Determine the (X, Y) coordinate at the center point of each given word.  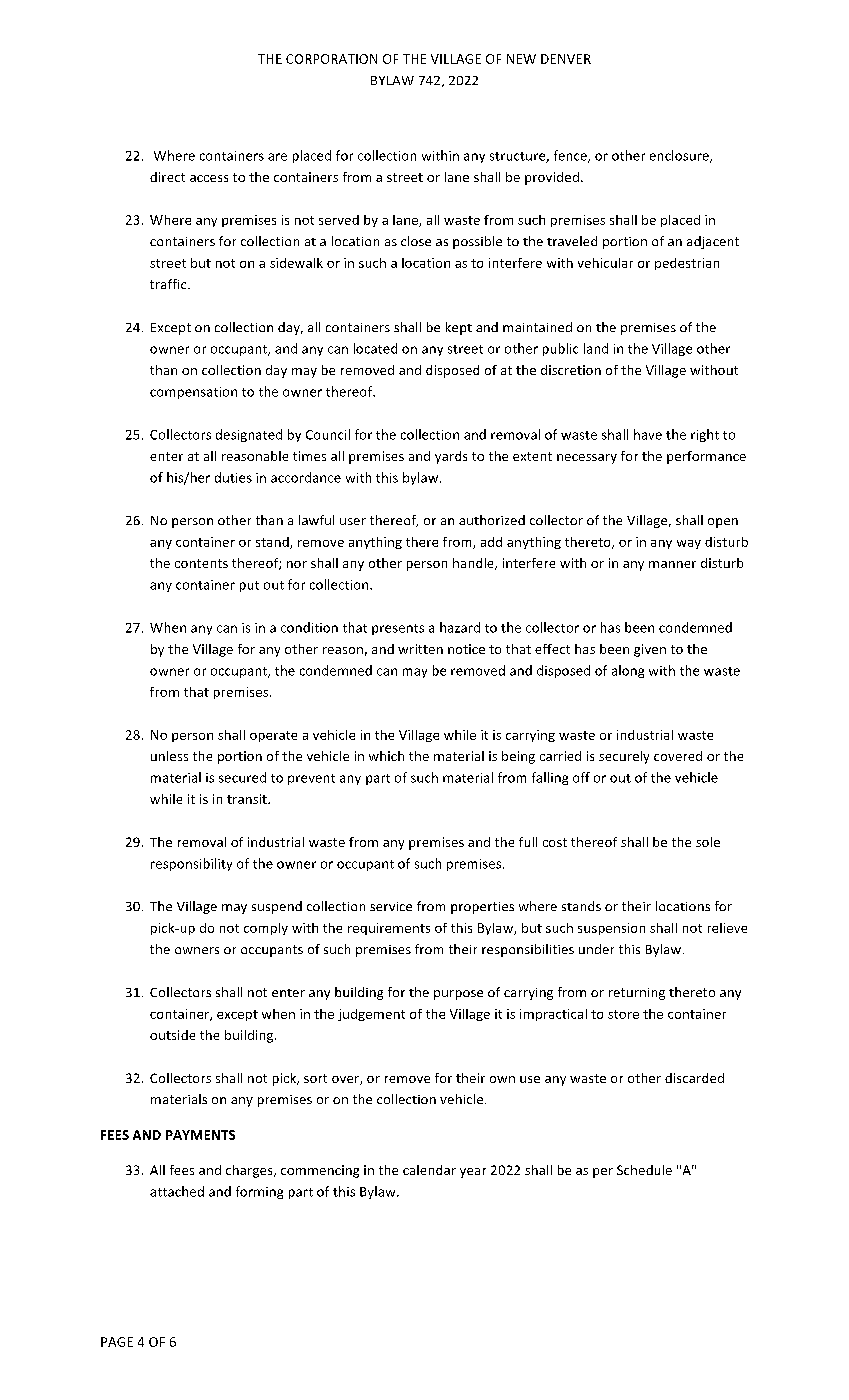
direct (167, 177)
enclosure (680, 156)
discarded (694, 1078)
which (386, 756)
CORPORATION (331, 59)
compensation (193, 393)
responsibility (191, 864)
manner (672, 564)
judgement (371, 1015)
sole (708, 842)
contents (201, 563)
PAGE (117, 1342)
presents (398, 629)
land (596, 348)
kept (459, 328)
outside (172, 1035)
